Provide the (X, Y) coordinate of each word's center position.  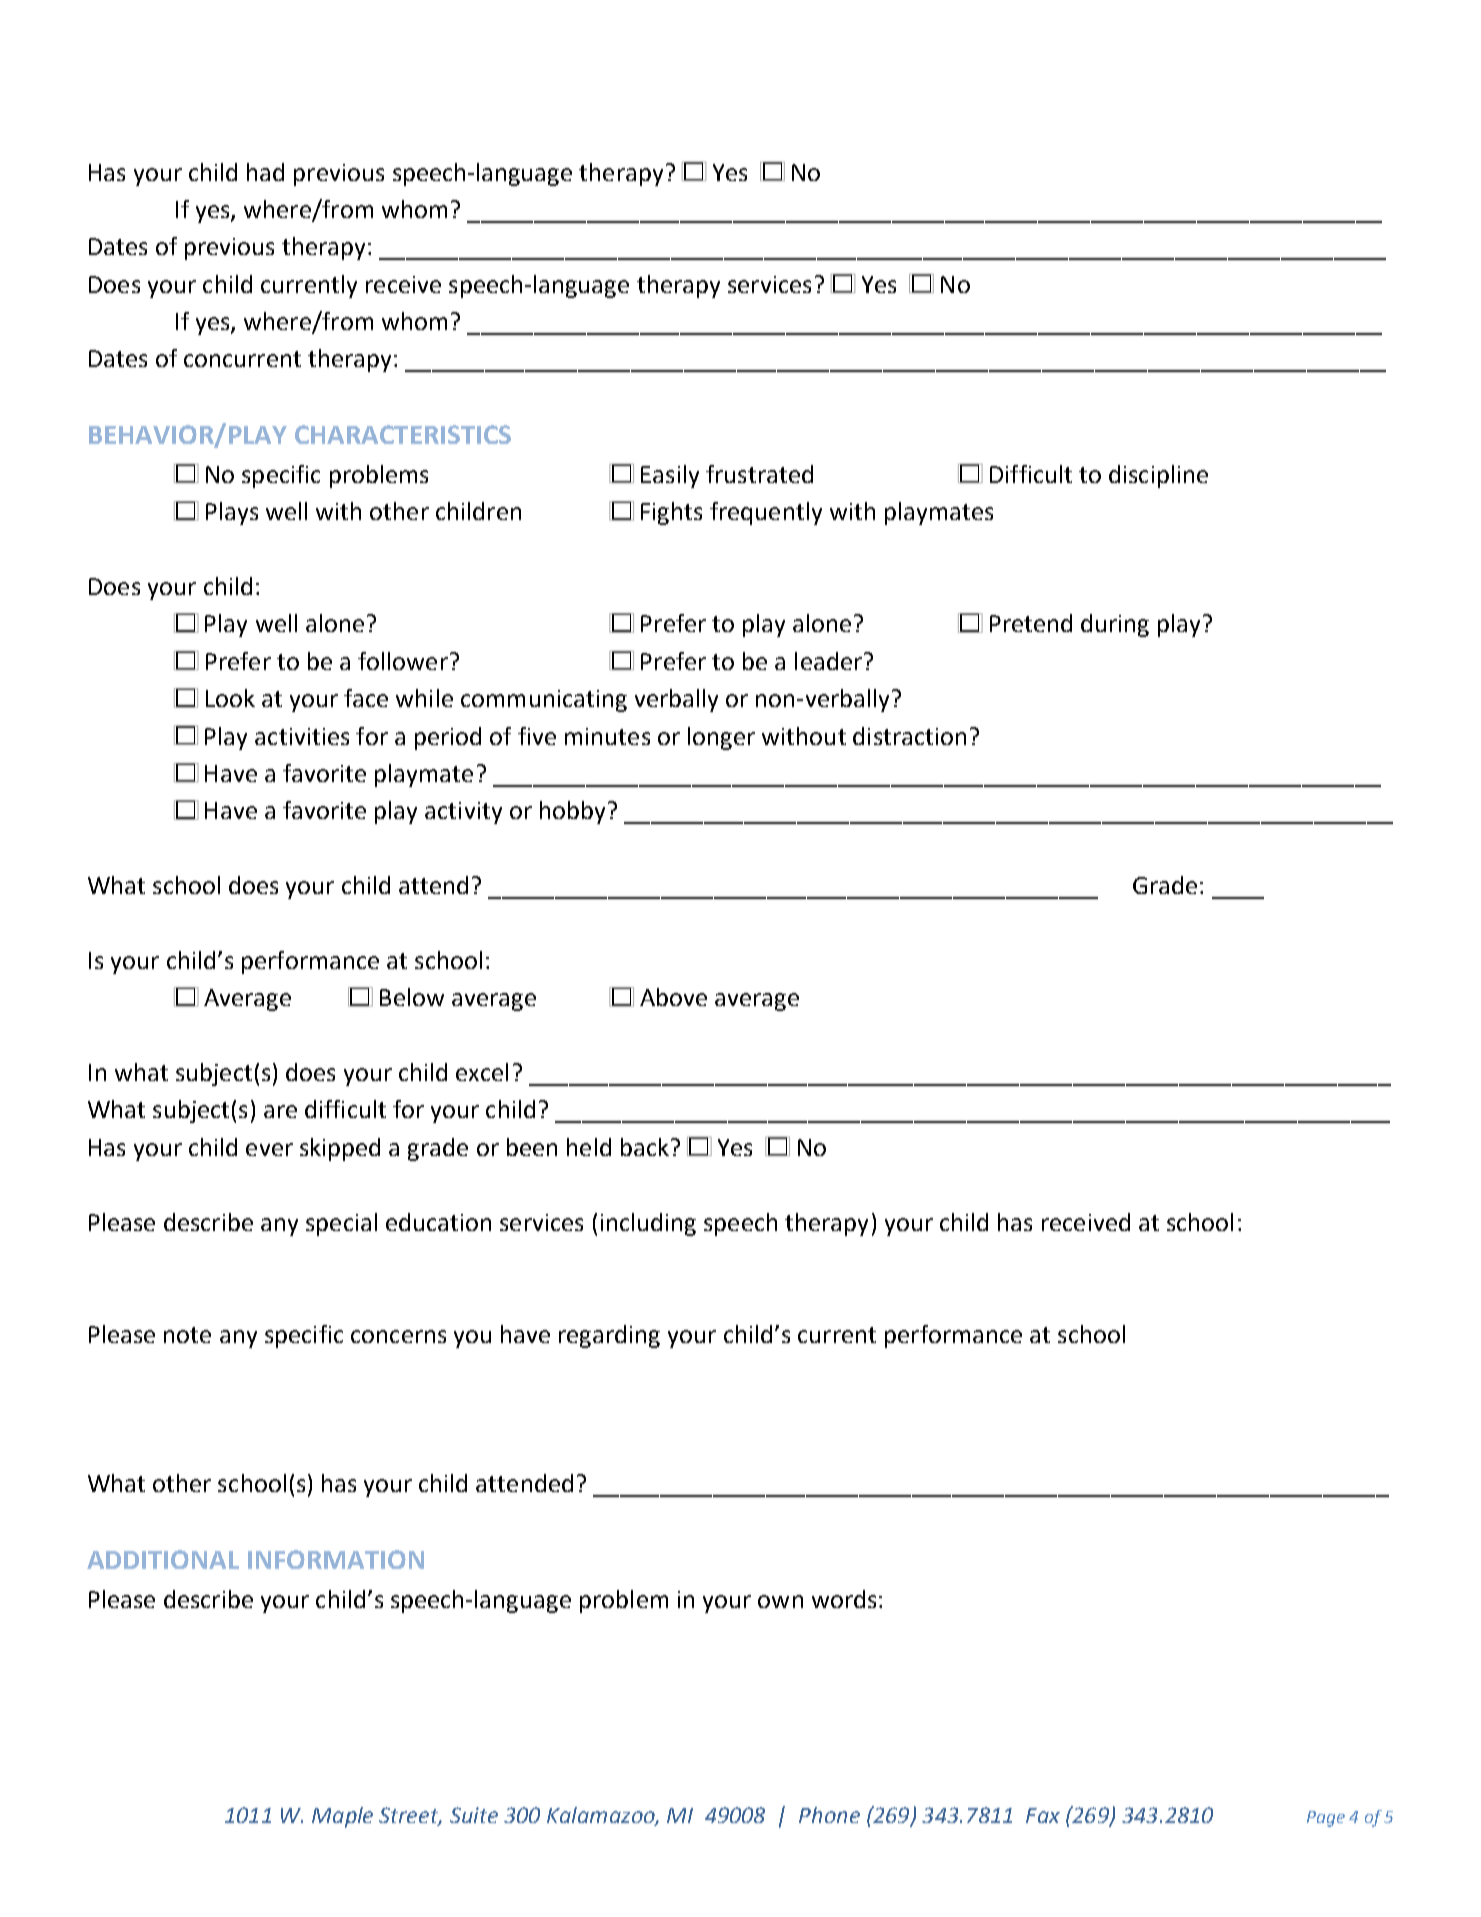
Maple (342, 1817)
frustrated (759, 474)
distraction (909, 736)
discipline (1158, 476)
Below (412, 997)
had (265, 172)
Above (673, 997)
